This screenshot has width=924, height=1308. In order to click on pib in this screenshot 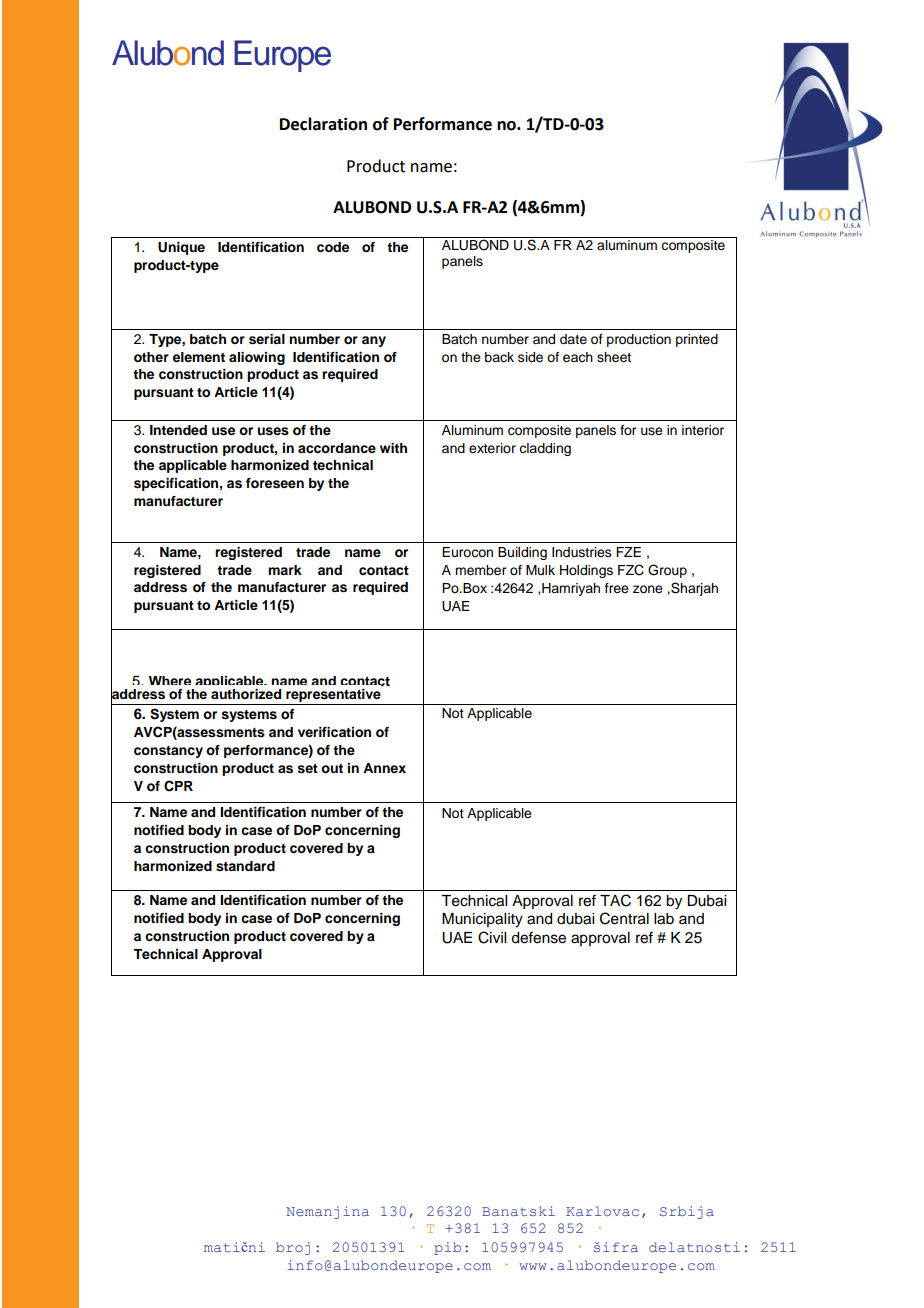, I will do `click(447, 1248)`.
